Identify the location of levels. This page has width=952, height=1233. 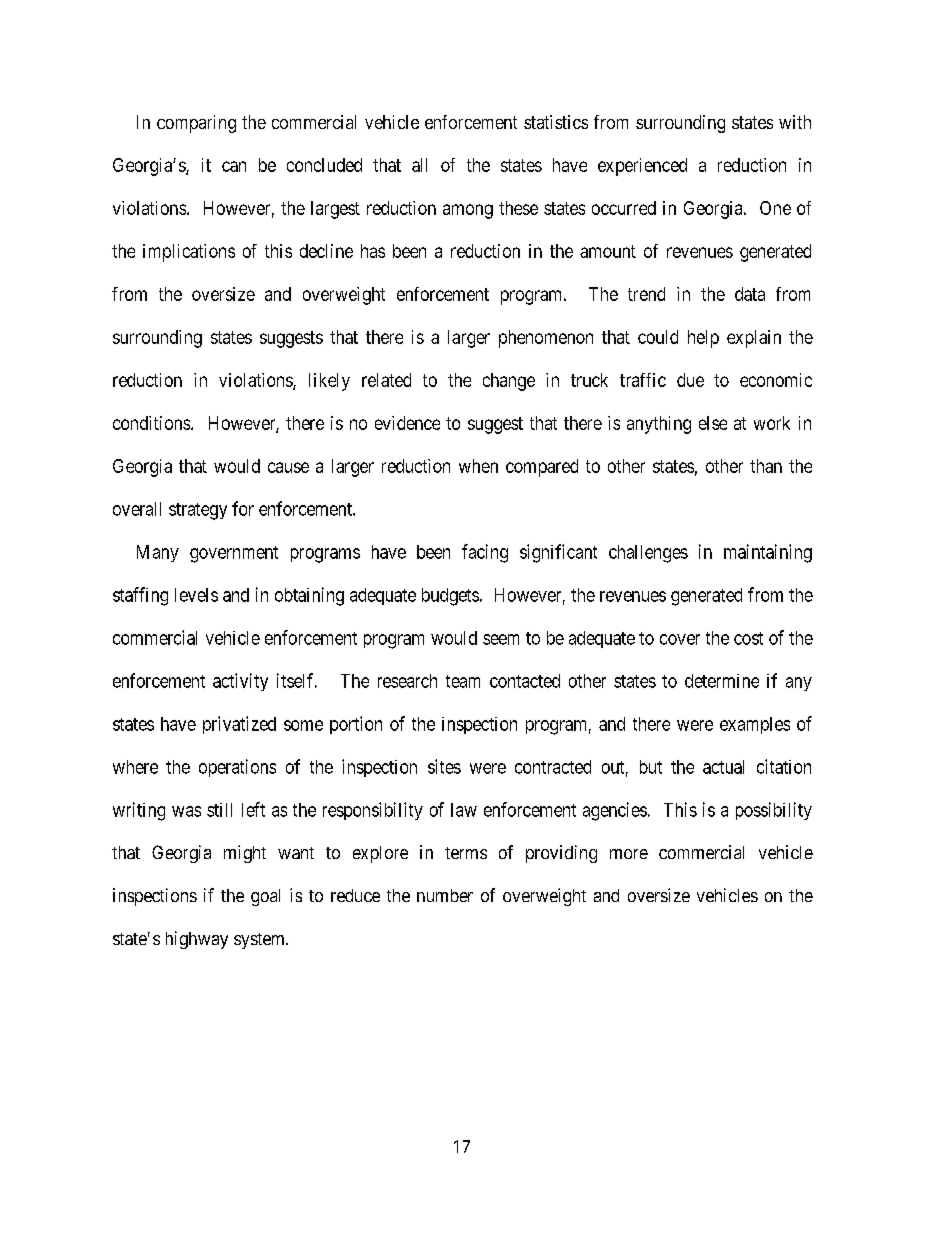
(196, 595).
